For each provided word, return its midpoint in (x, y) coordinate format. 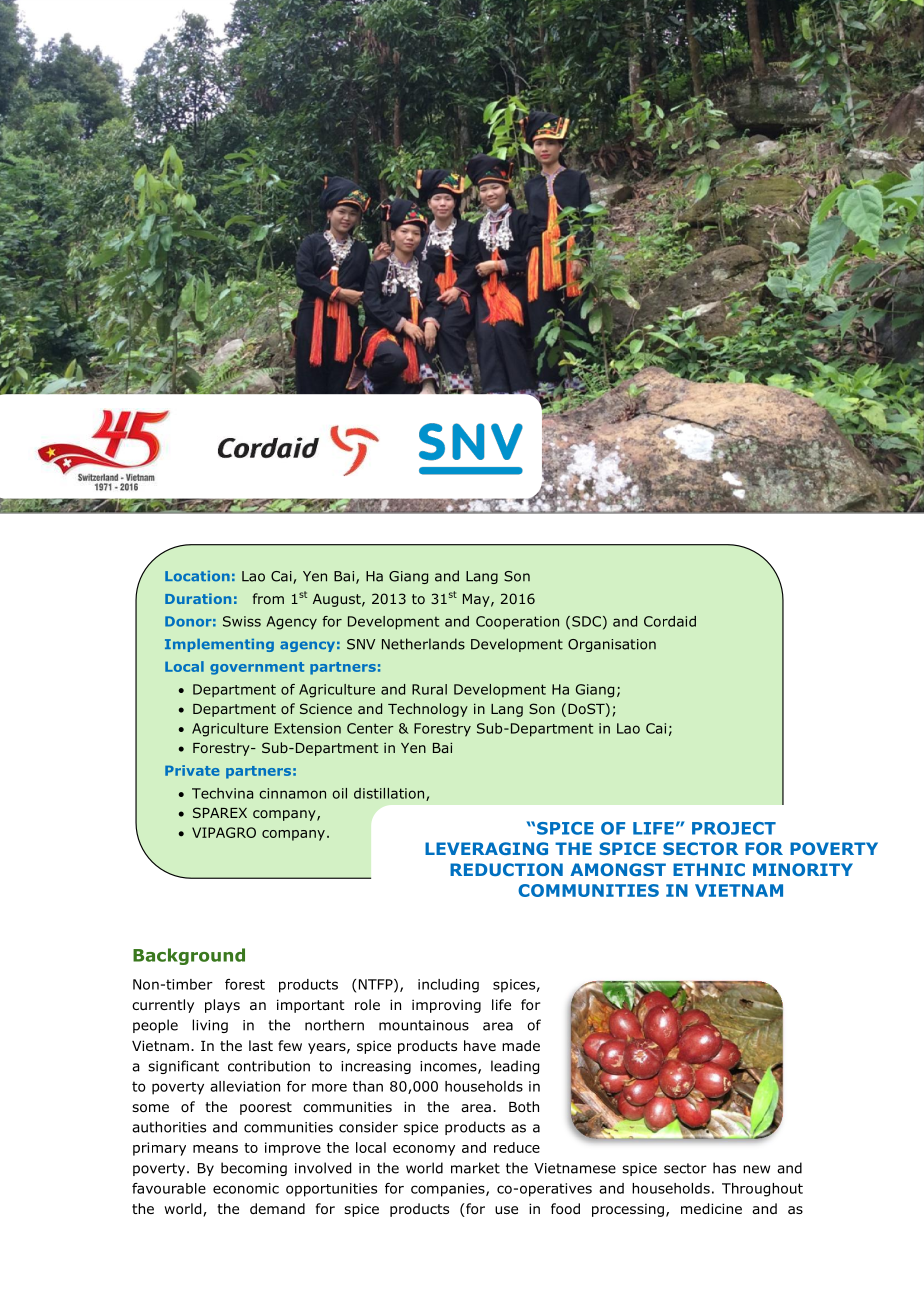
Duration (198, 598)
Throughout (762, 1190)
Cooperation (517, 623)
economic (246, 1188)
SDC (586, 621)
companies (449, 1190)
